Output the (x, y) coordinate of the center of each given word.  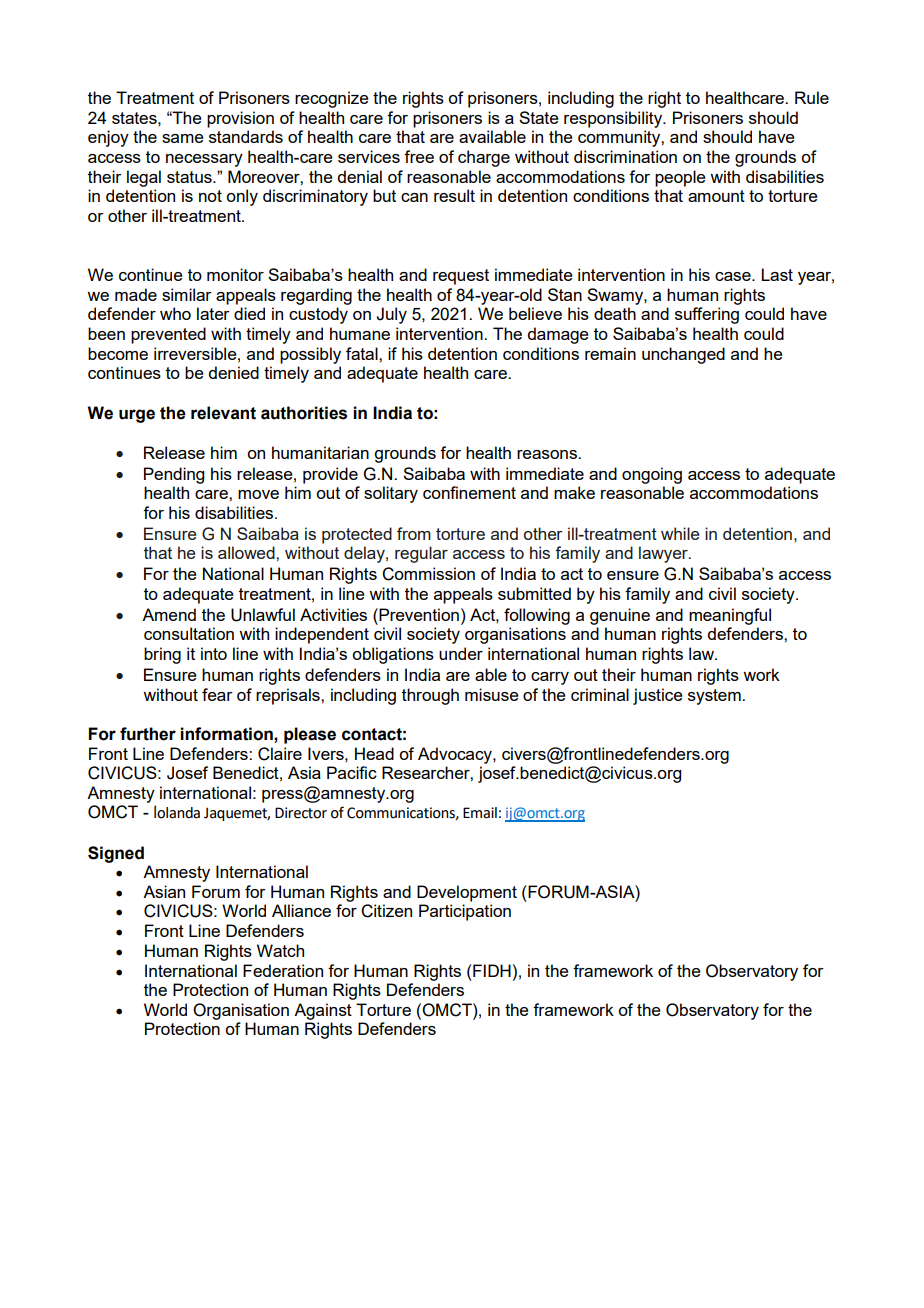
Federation (283, 970)
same (183, 138)
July (391, 315)
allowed (247, 552)
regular (421, 554)
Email (480, 813)
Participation (465, 912)
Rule (812, 97)
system (715, 697)
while (680, 533)
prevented (168, 335)
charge (484, 158)
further (148, 734)
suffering (707, 315)
